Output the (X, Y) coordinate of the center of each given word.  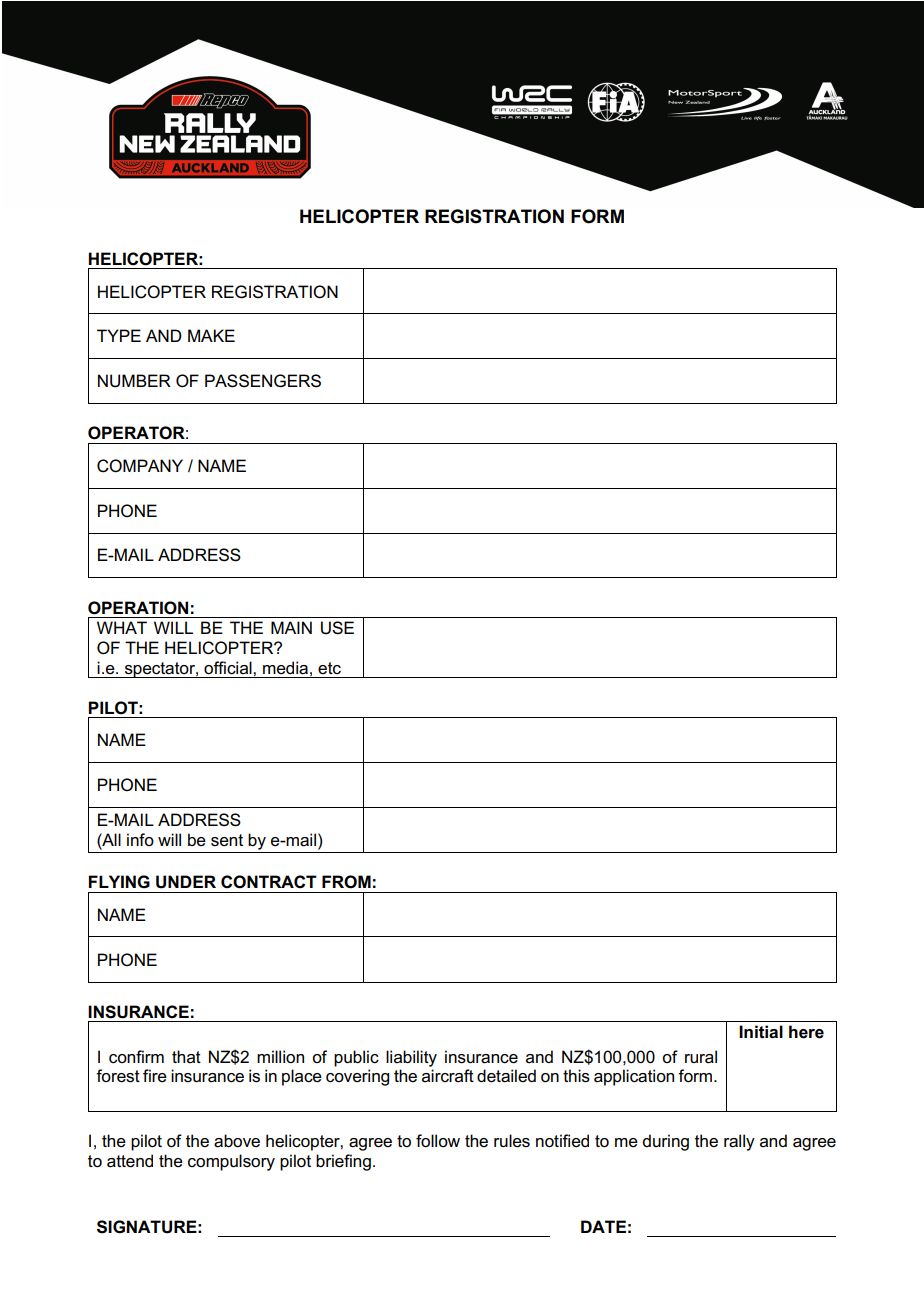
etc (329, 668)
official (229, 668)
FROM (346, 882)
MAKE (211, 335)
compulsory (231, 1162)
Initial (761, 1032)
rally (739, 1142)
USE (337, 628)
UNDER (186, 882)
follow (438, 1141)
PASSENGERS (263, 381)
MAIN (291, 627)
